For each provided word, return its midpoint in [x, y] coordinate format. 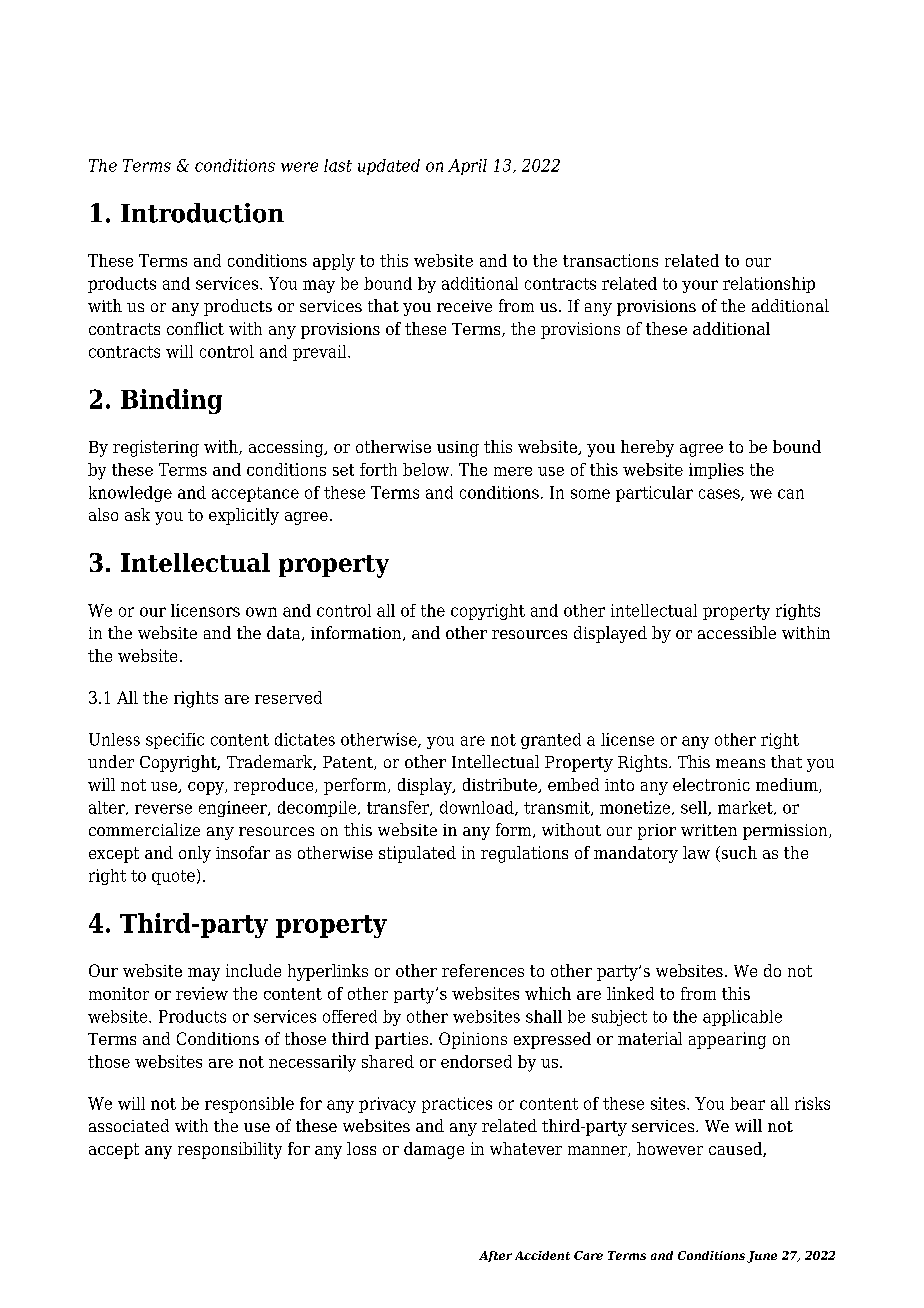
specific [175, 741]
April [467, 167]
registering [156, 448]
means [740, 763]
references [483, 970]
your [700, 286]
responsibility [230, 1150]
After [495, 1256]
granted [551, 741]
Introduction [202, 213]
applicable [742, 1018]
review [202, 993]
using [458, 449]
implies [716, 471]
